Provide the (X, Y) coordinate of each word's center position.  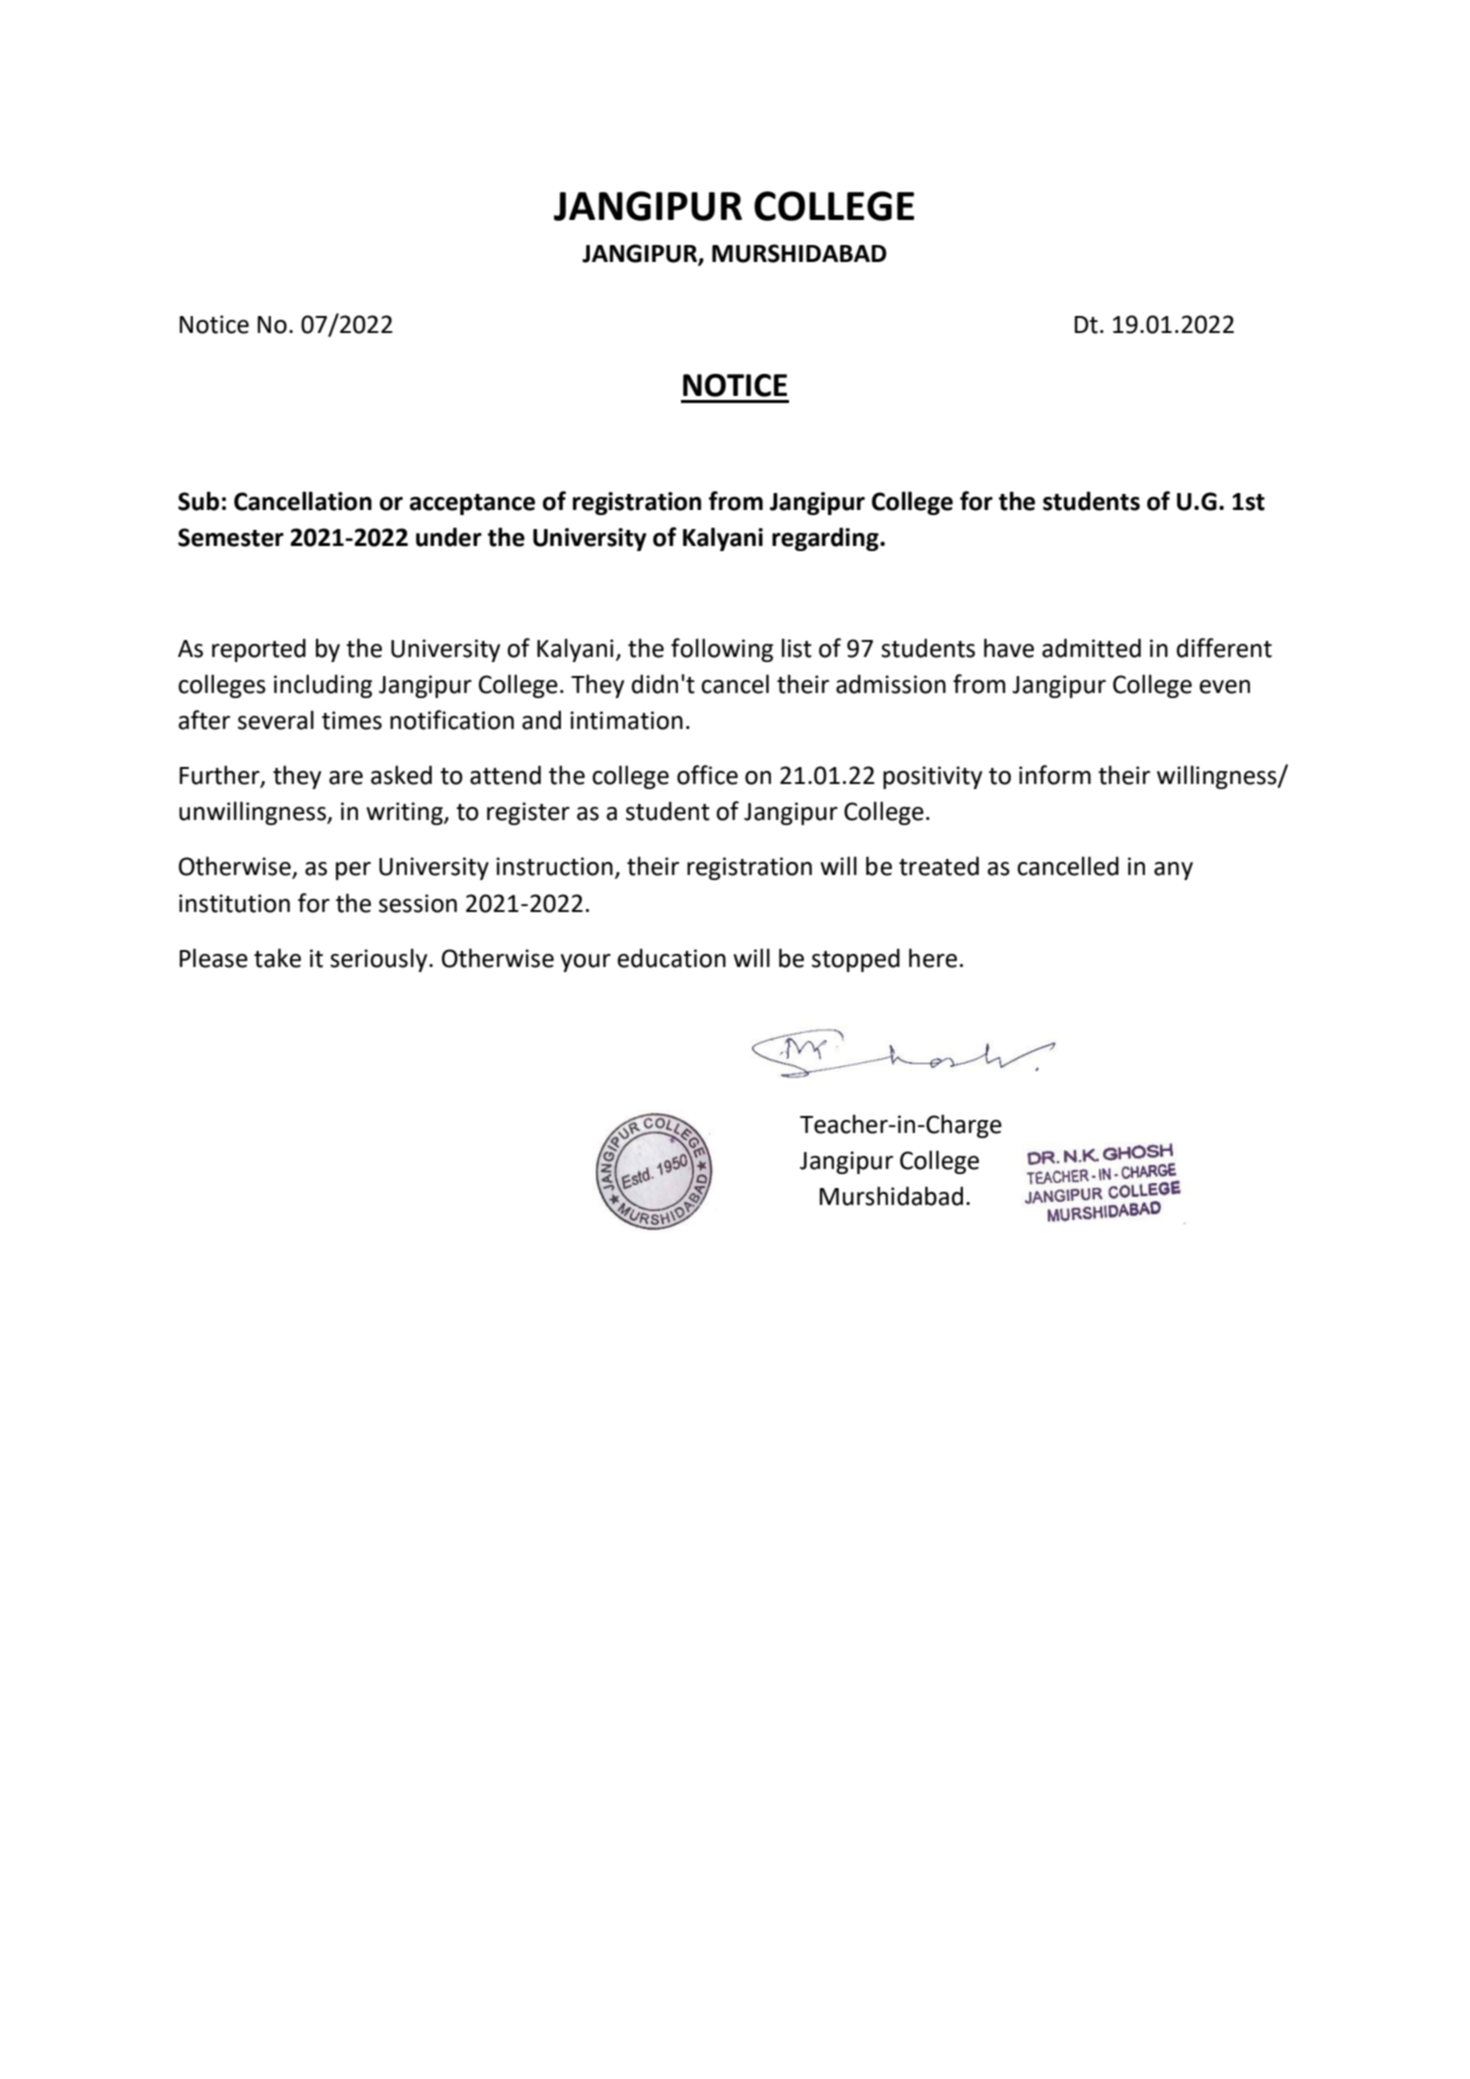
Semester (231, 537)
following (722, 650)
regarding (826, 539)
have (1009, 648)
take (277, 958)
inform (1055, 775)
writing (405, 813)
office (707, 775)
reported (259, 650)
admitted (1091, 648)
